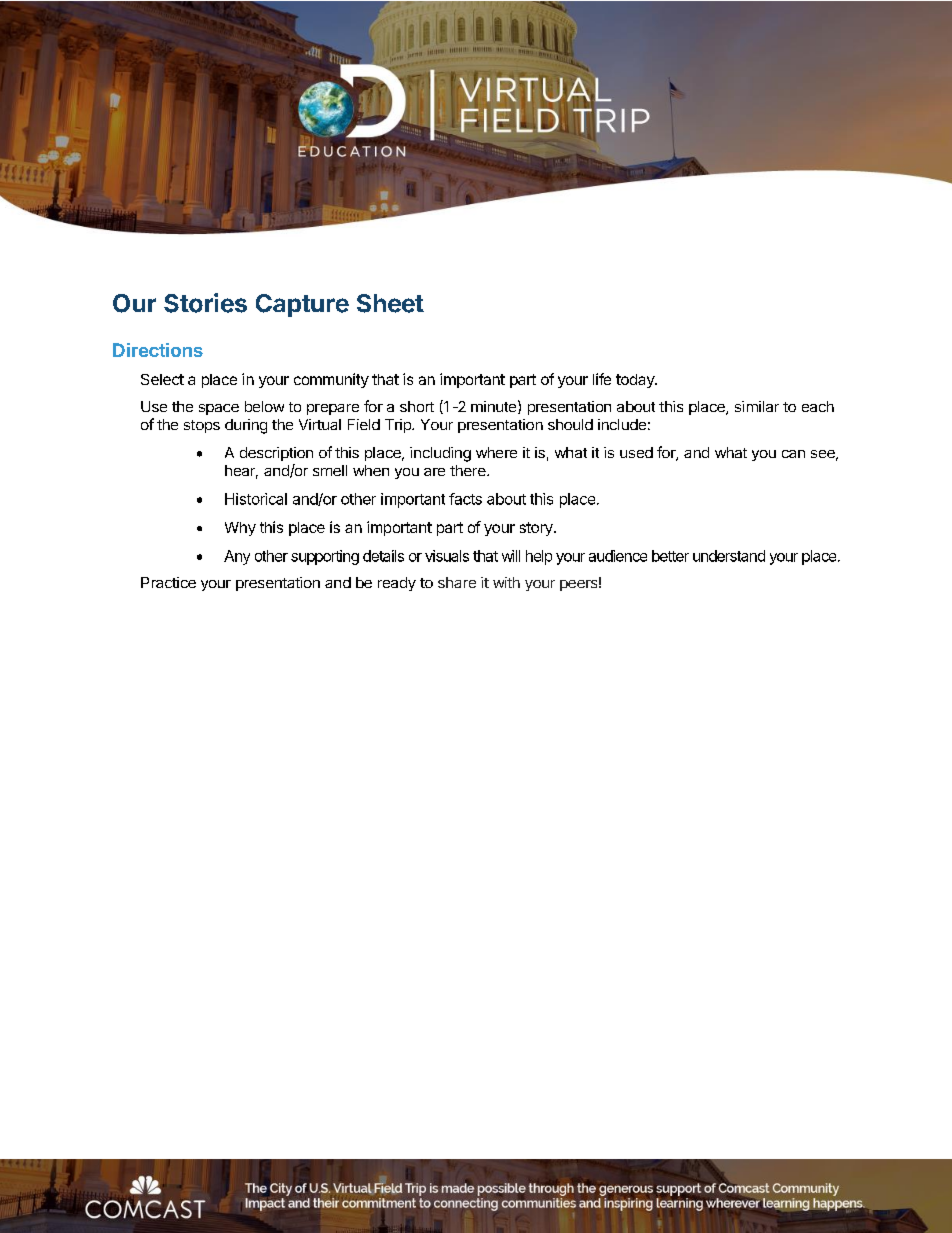 The height and width of the page is (1233, 952). What do you see at coordinates (168, 582) in the page?
I see `Practice` at bounding box center [168, 582].
